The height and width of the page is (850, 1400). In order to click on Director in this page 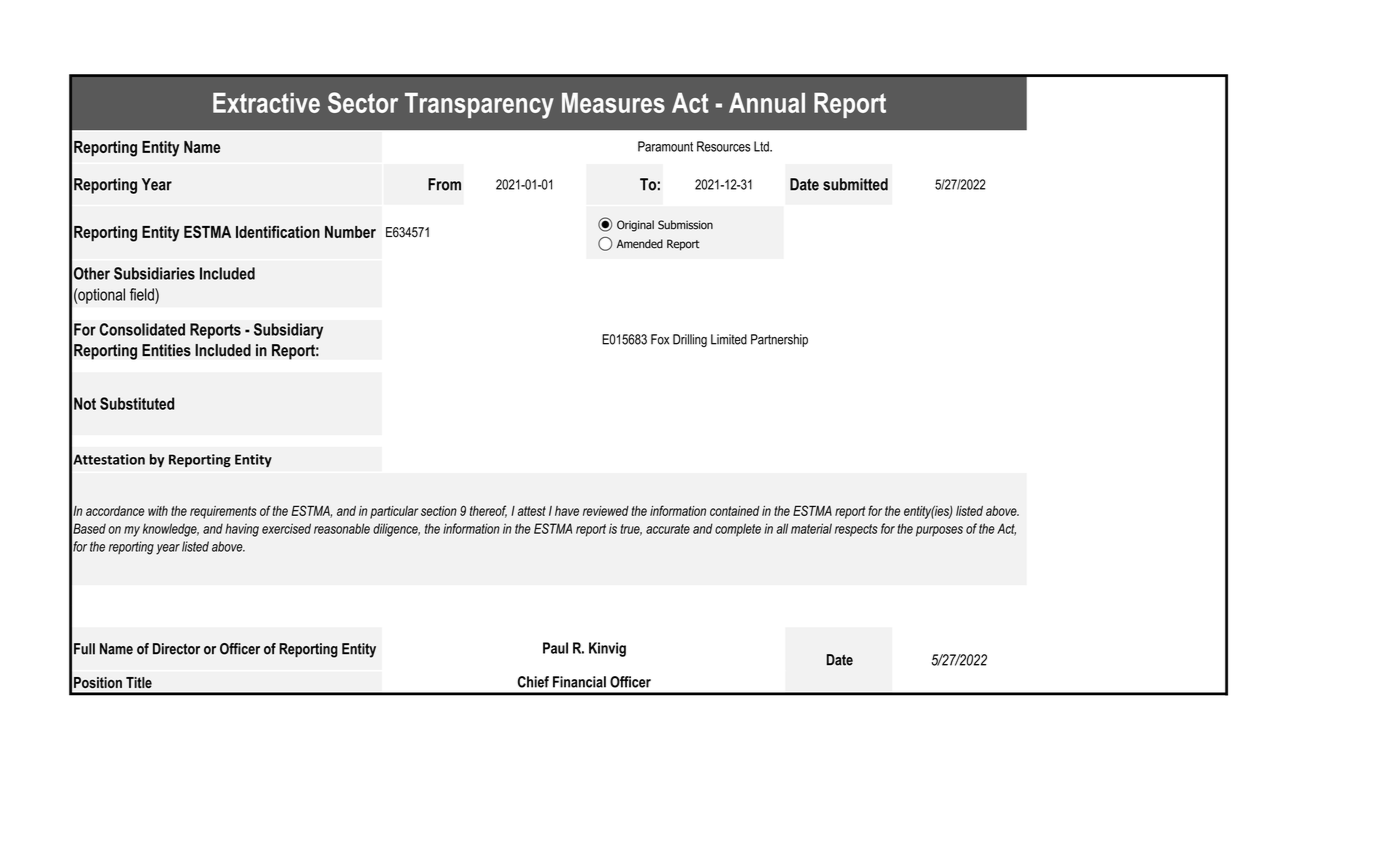, I will do `click(176, 649)`.
